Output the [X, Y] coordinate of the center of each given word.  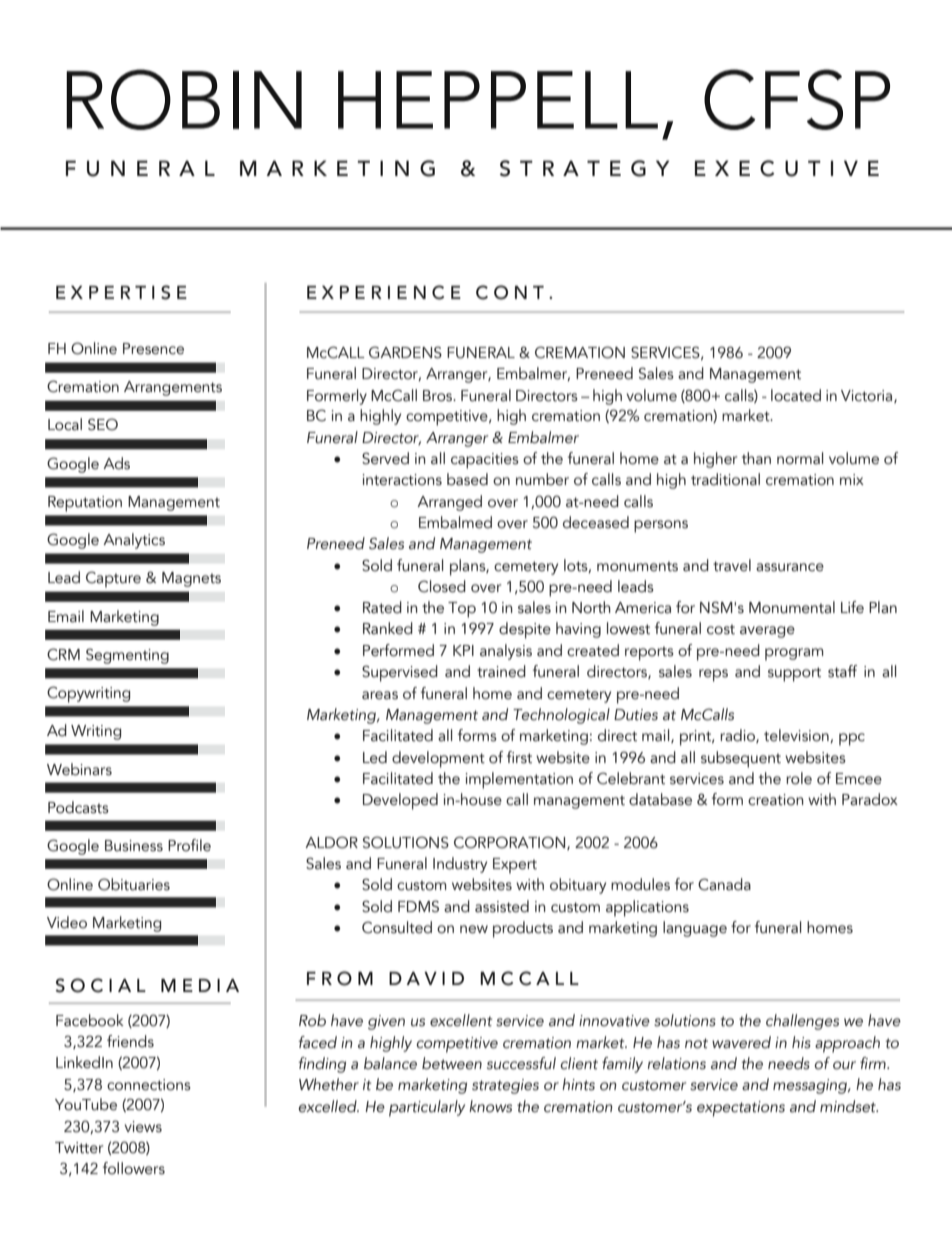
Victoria [868, 396]
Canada [724, 884]
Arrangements [173, 388]
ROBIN [184, 99]
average [767, 632]
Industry [460, 865]
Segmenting [127, 656]
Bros [439, 396]
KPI [463, 650]
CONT [510, 292]
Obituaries [134, 884]
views [143, 1127]
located [796, 395]
